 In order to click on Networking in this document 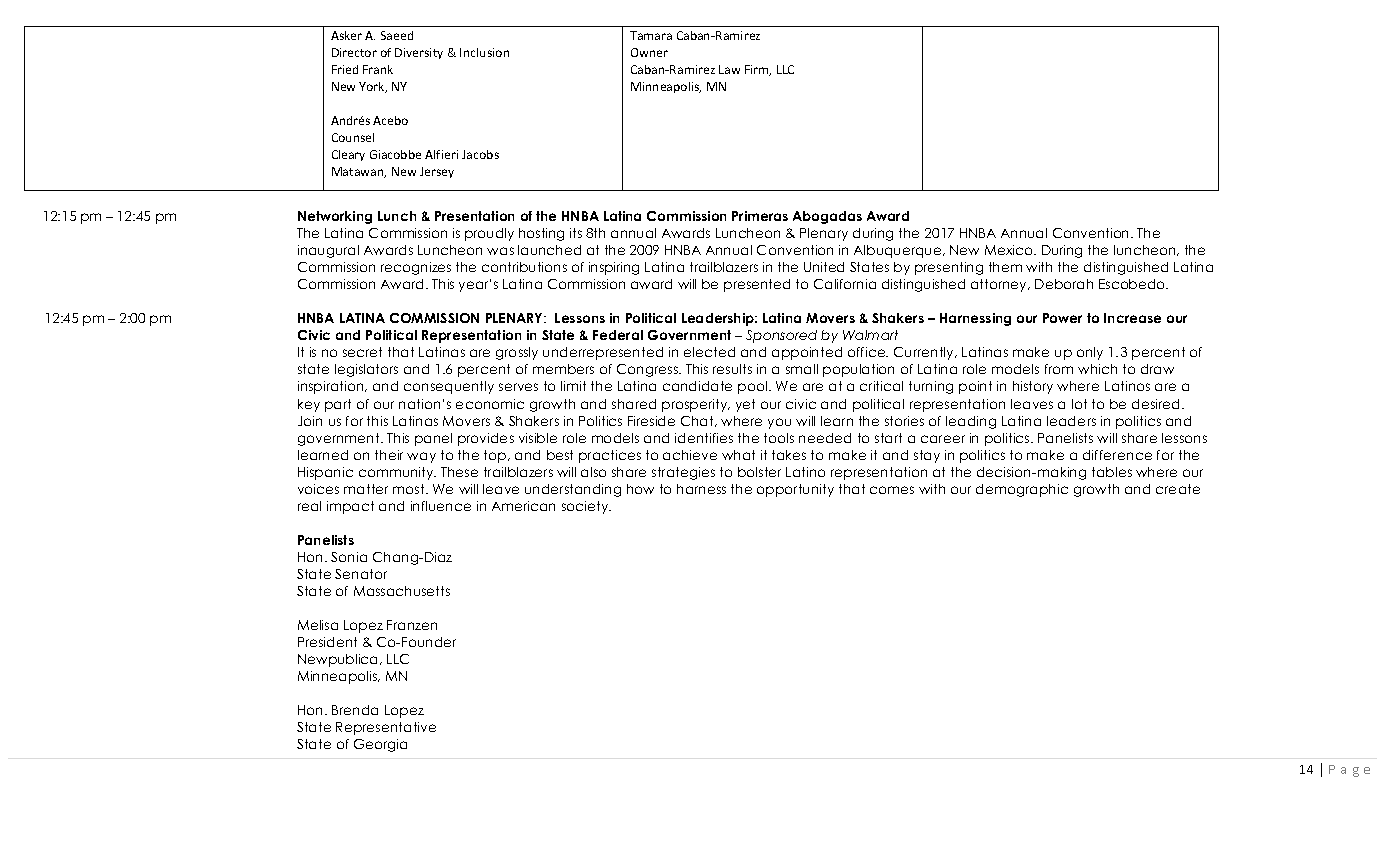, I will do `click(335, 217)`.
